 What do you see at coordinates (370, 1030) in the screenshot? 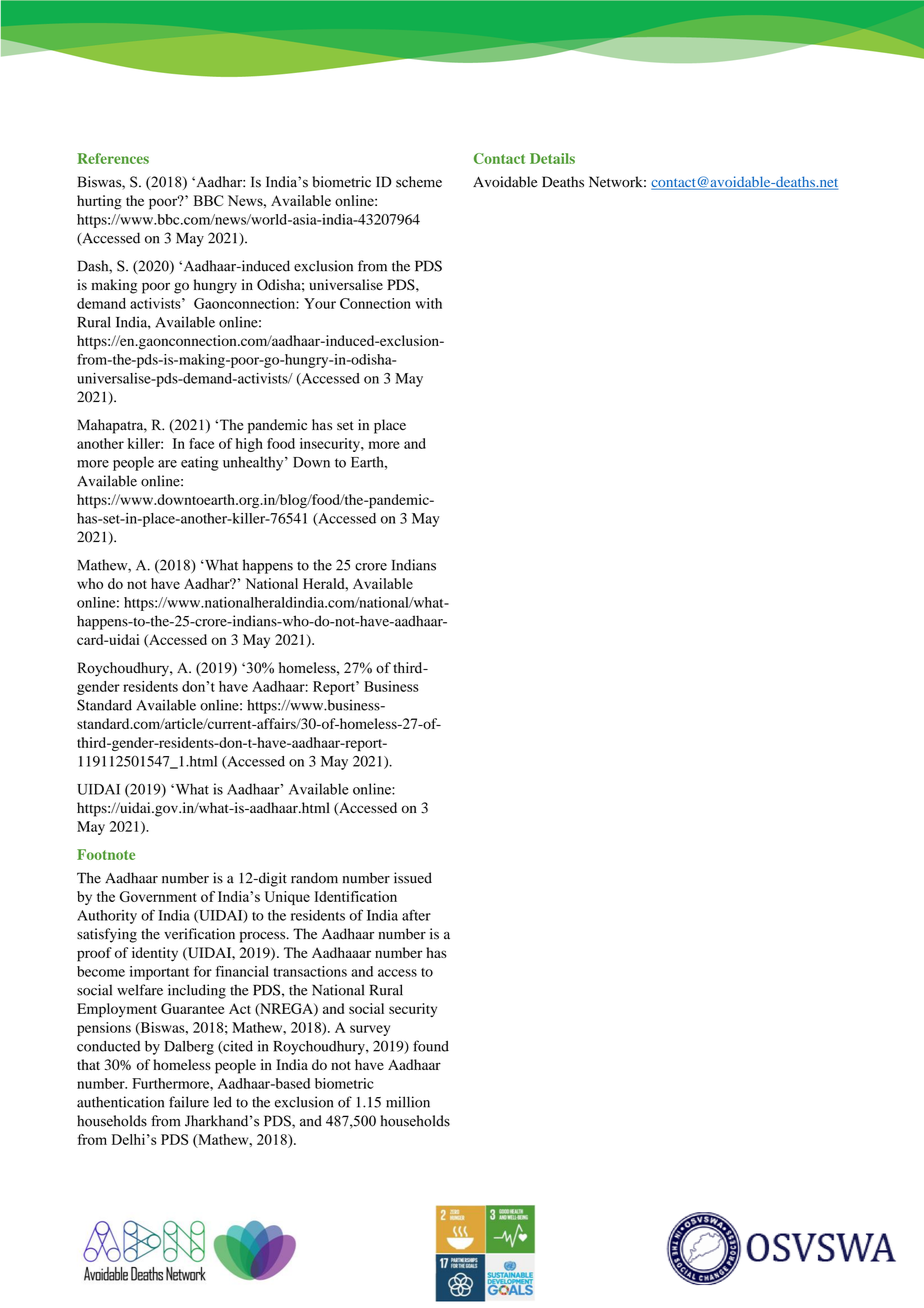
I see `survey` at bounding box center [370, 1030].
